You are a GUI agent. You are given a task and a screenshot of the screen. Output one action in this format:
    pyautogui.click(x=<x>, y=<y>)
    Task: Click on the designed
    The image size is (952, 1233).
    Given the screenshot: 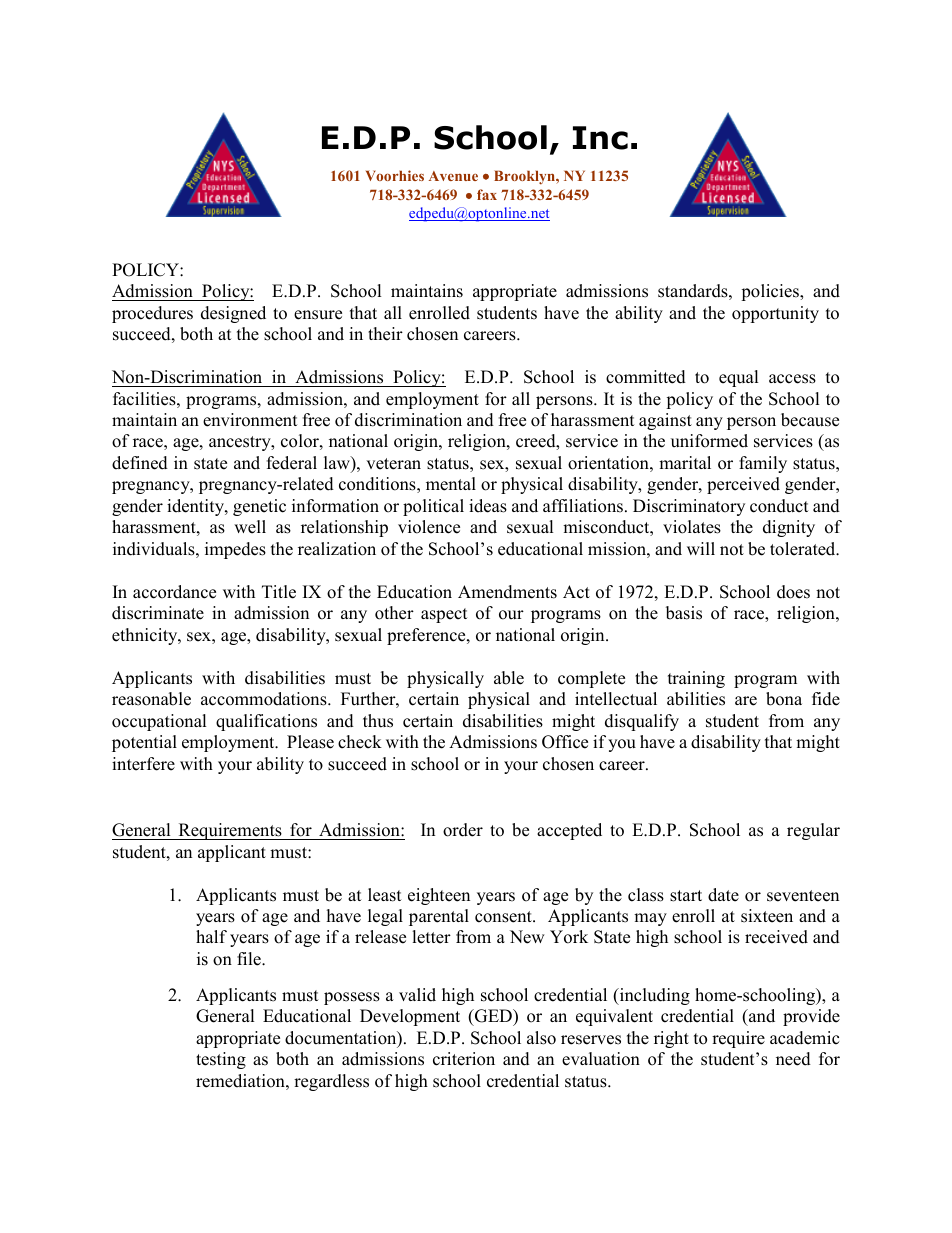 What is the action you would take?
    pyautogui.click(x=233, y=314)
